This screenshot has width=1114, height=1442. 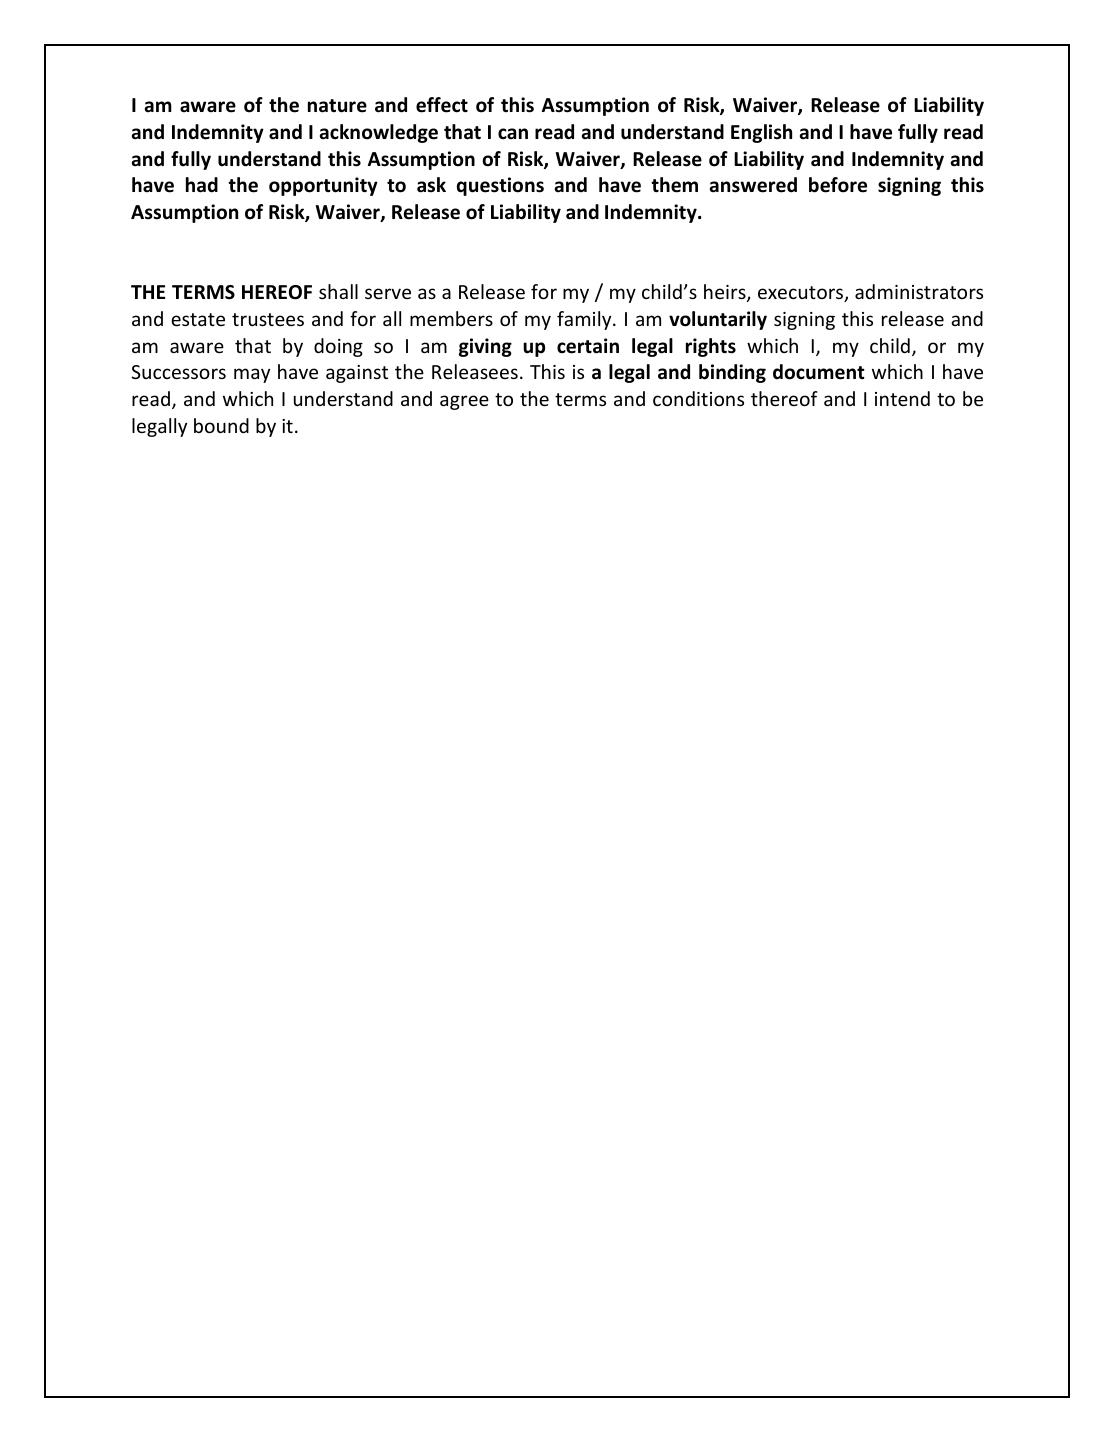 What do you see at coordinates (268, 319) in the screenshot?
I see `trustees` at bounding box center [268, 319].
